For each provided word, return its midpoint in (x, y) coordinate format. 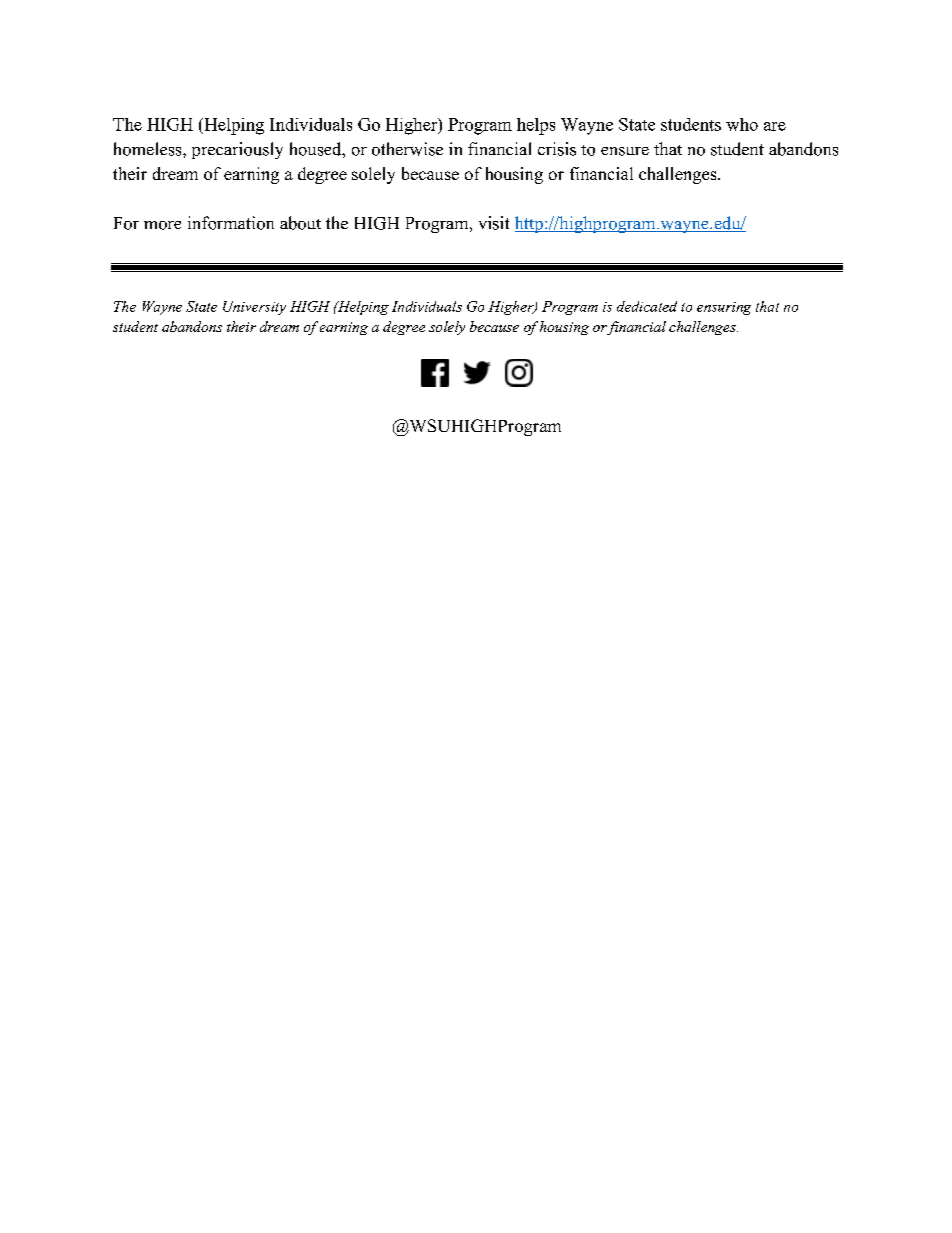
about (300, 223)
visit (494, 223)
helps (536, 126)
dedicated (647, 306)
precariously (237, 150)
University (254, 308)
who (742, 124)
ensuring (724, 308)
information (231, 223)
